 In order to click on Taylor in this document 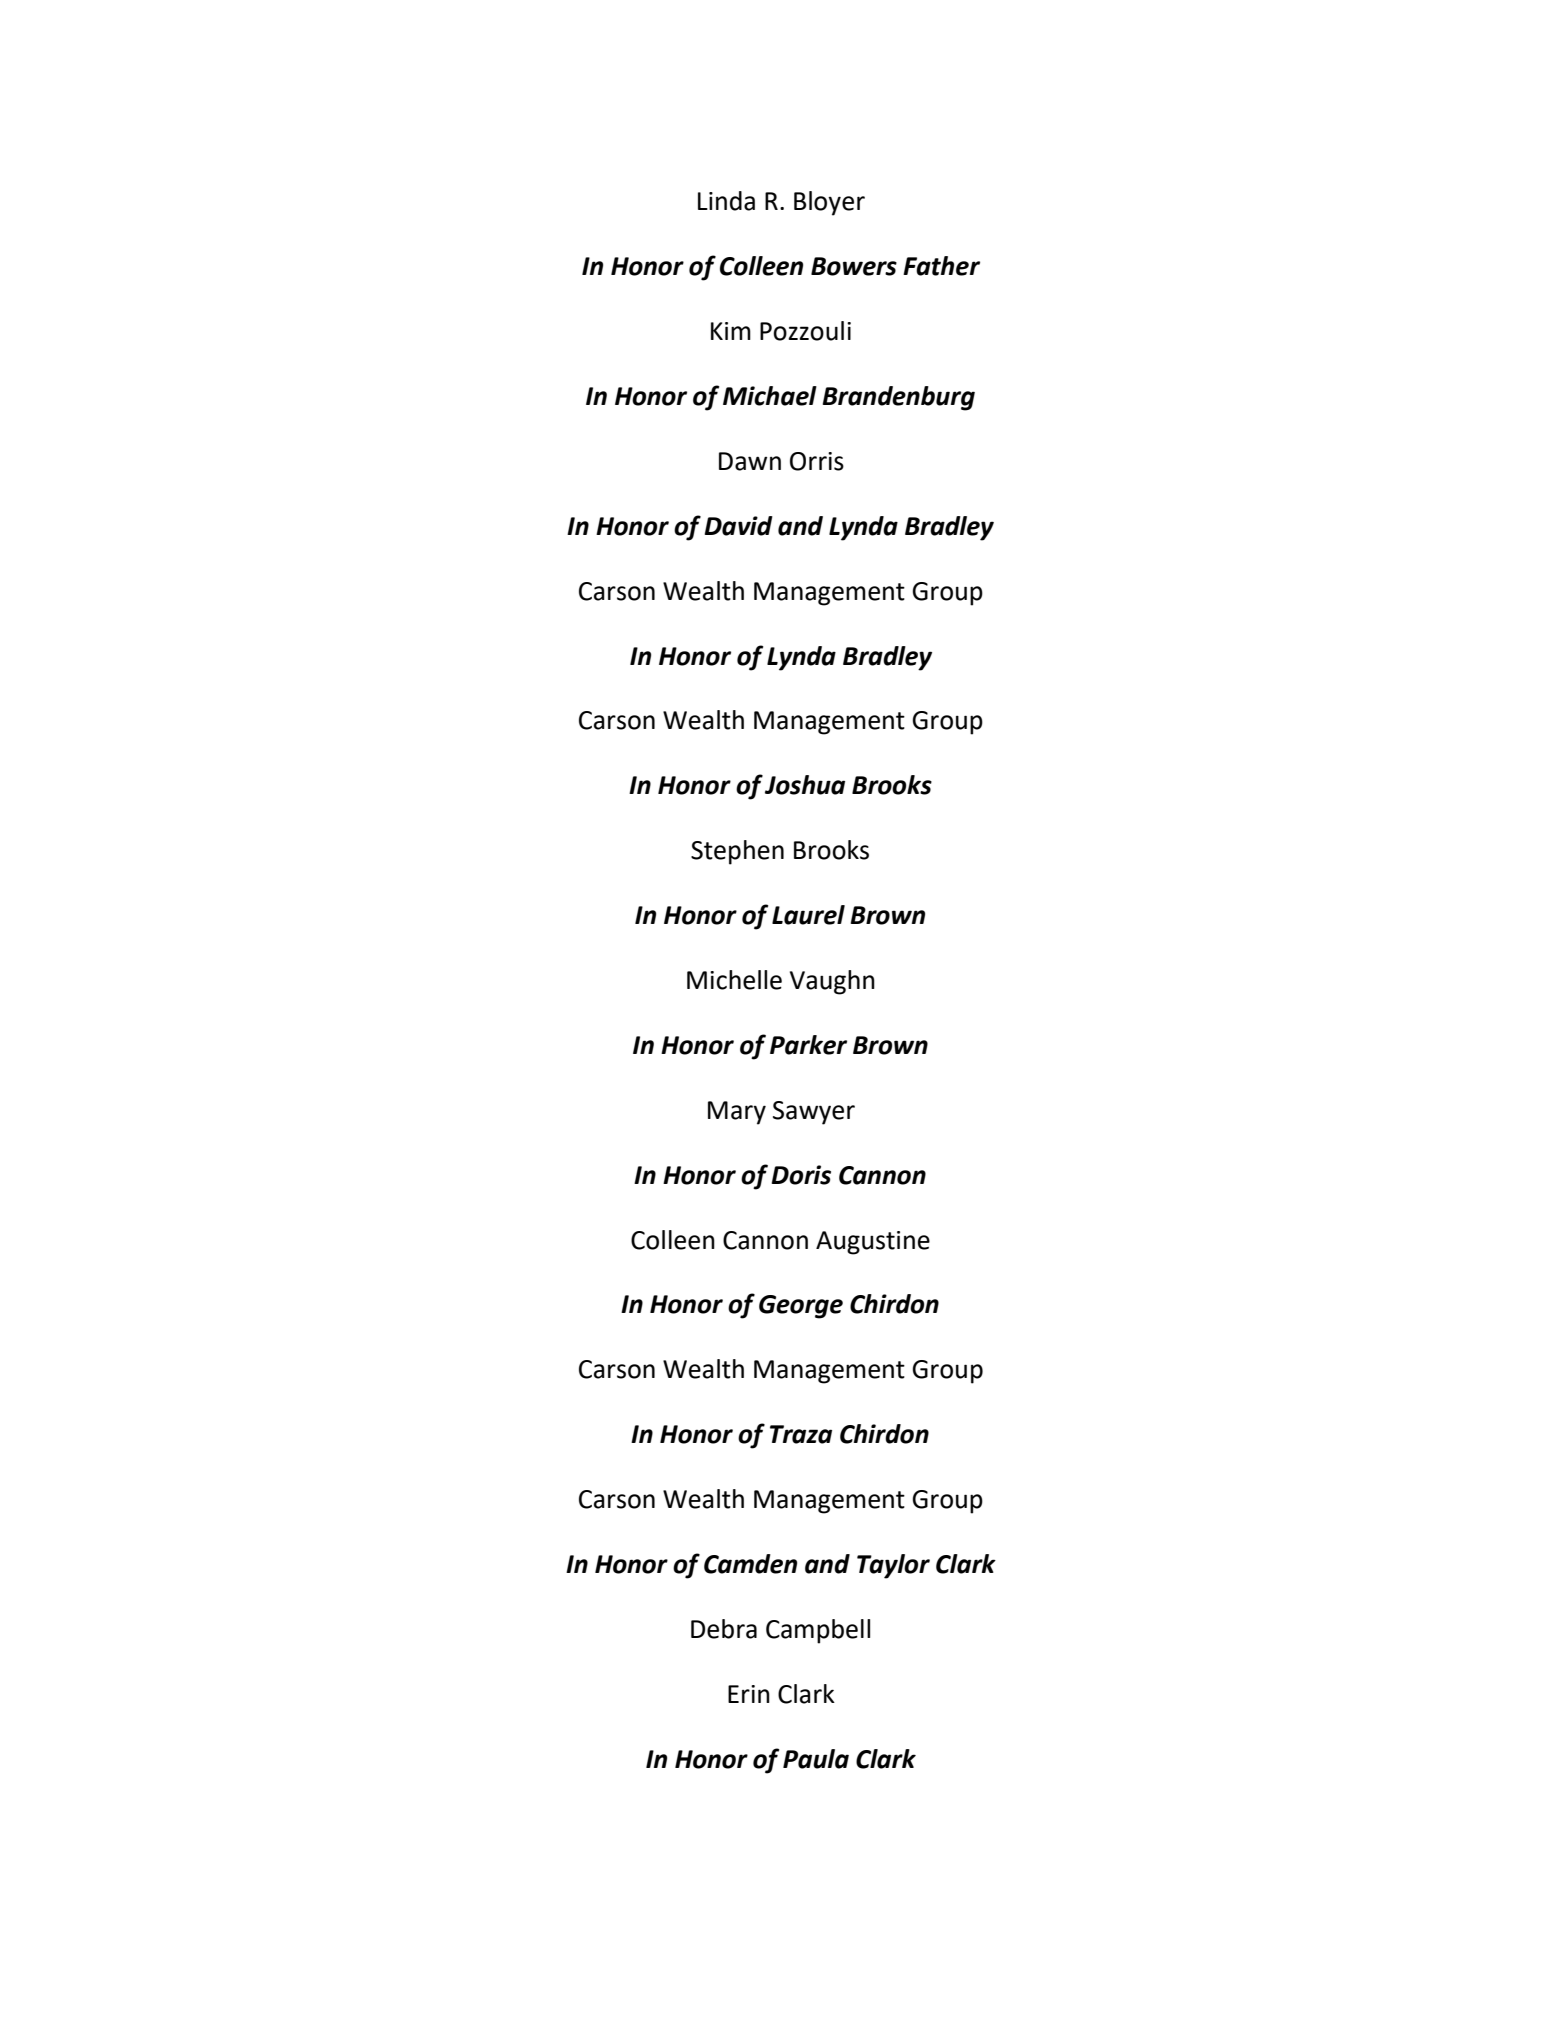, I will do `click(893, 1566)`.
